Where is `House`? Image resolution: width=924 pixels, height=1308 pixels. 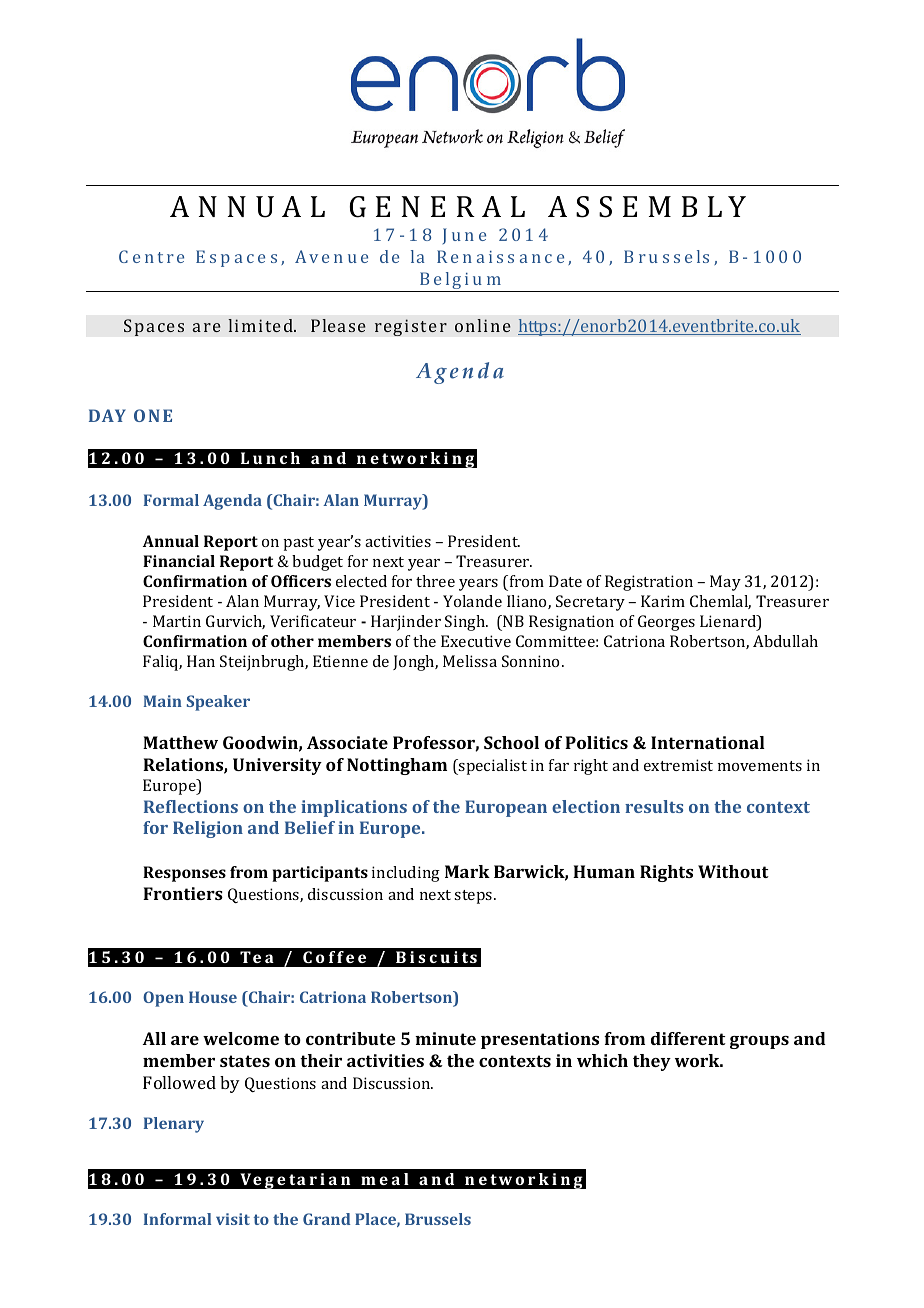 House is located at coordinates (213, 997).
